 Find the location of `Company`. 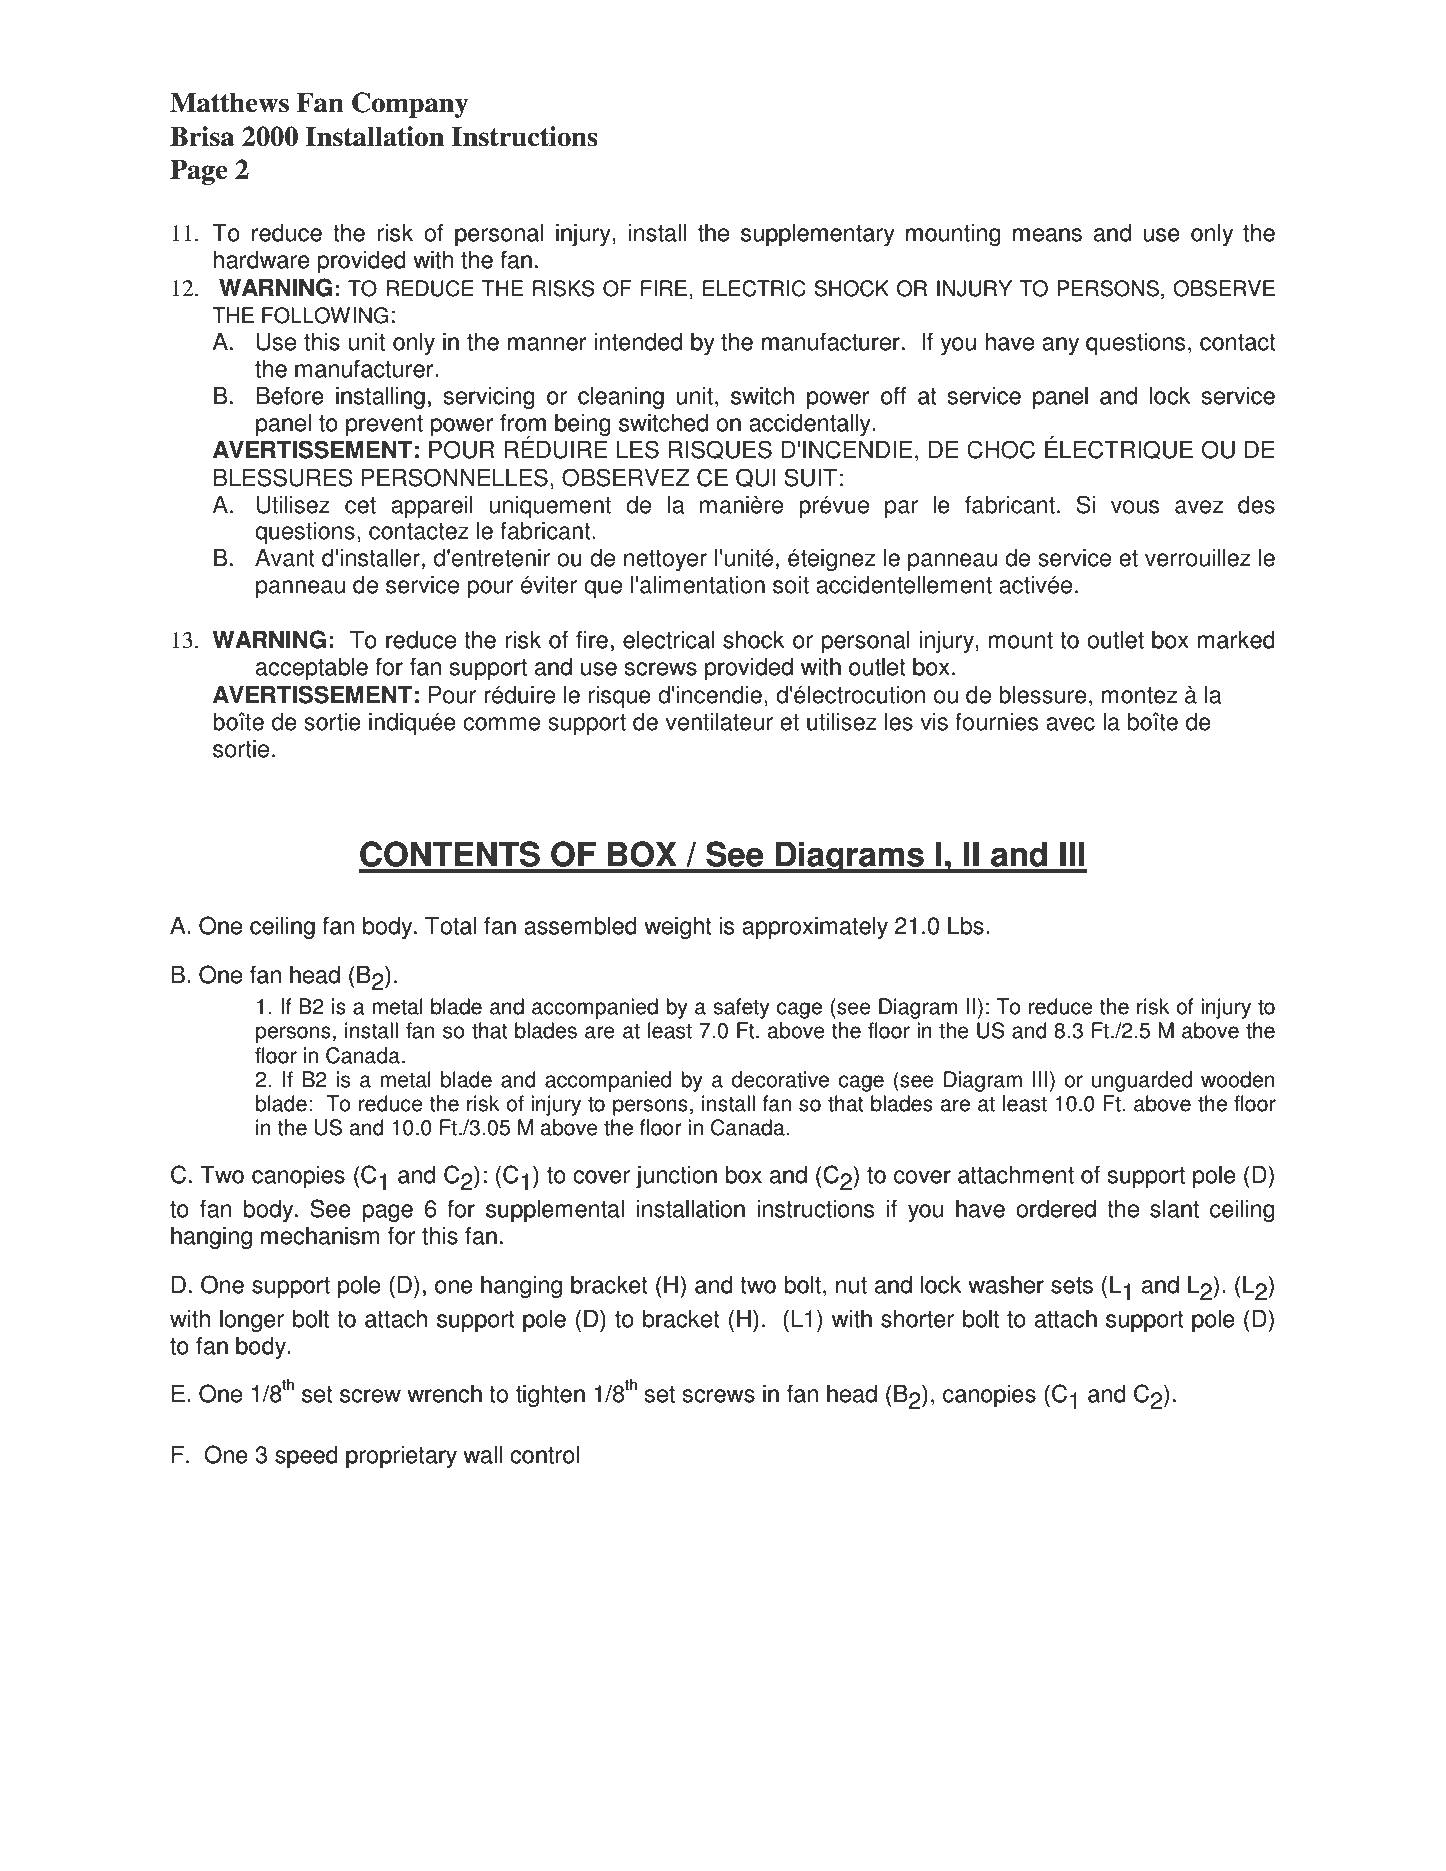

Company is located at coordinates (410, 105).
